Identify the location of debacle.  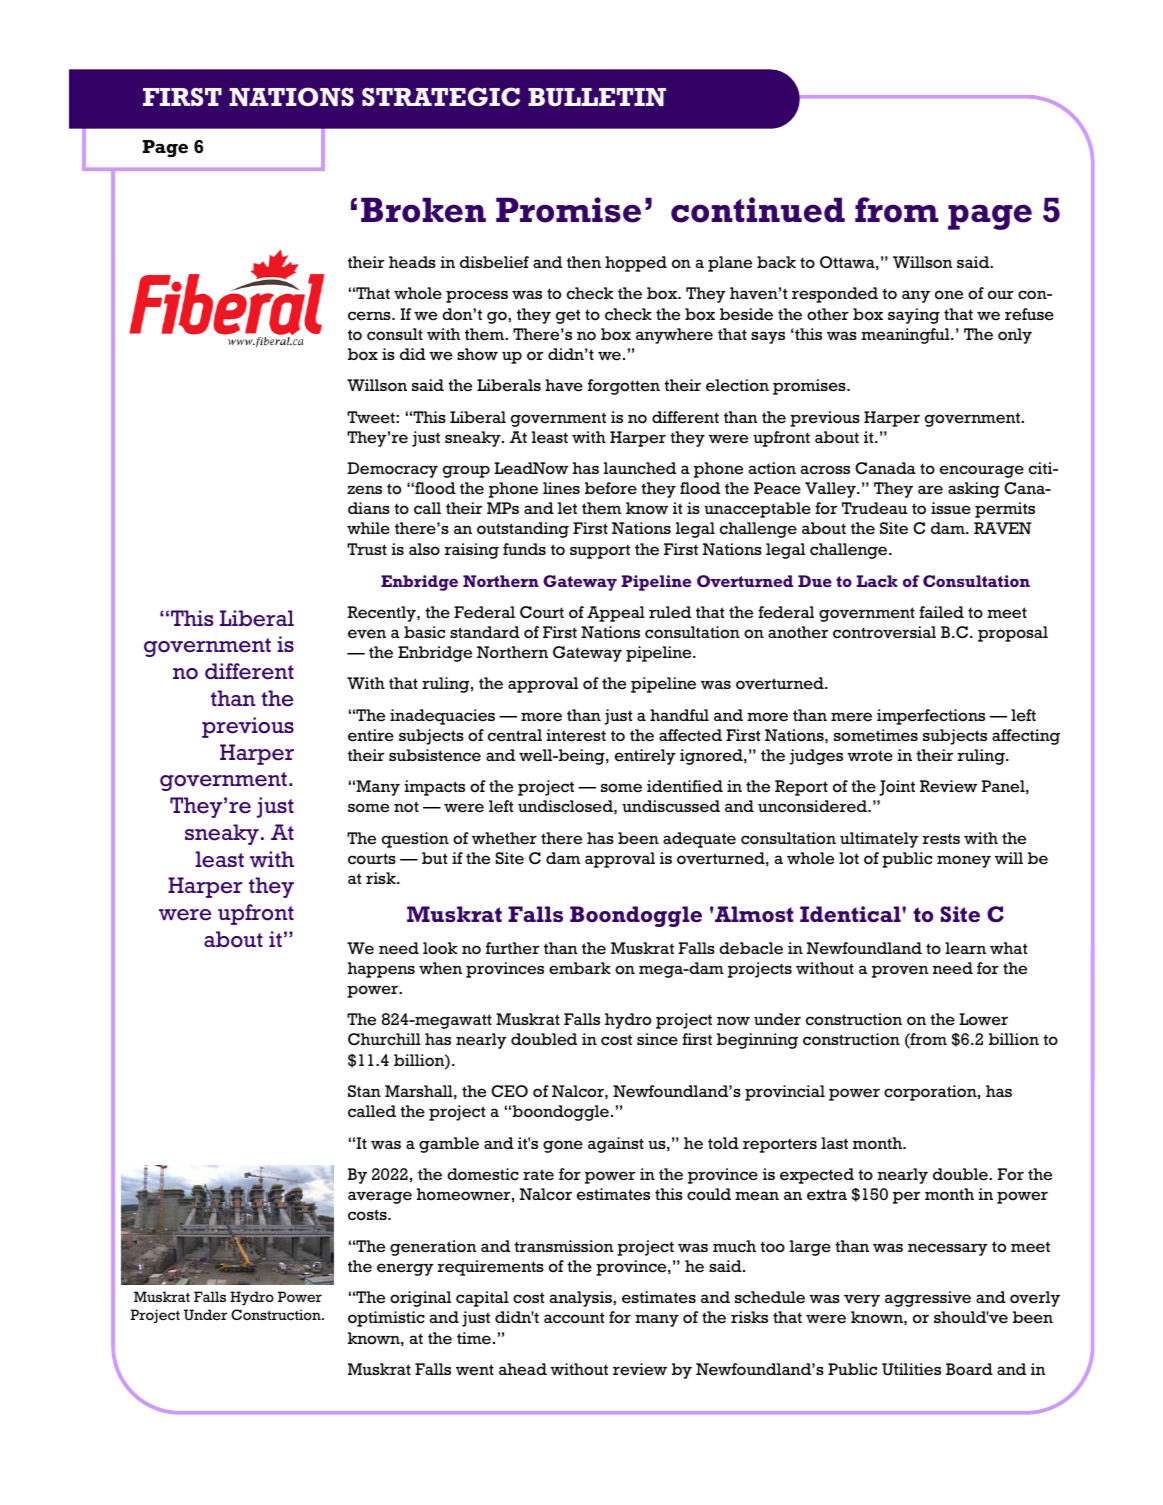
(751, 948).
